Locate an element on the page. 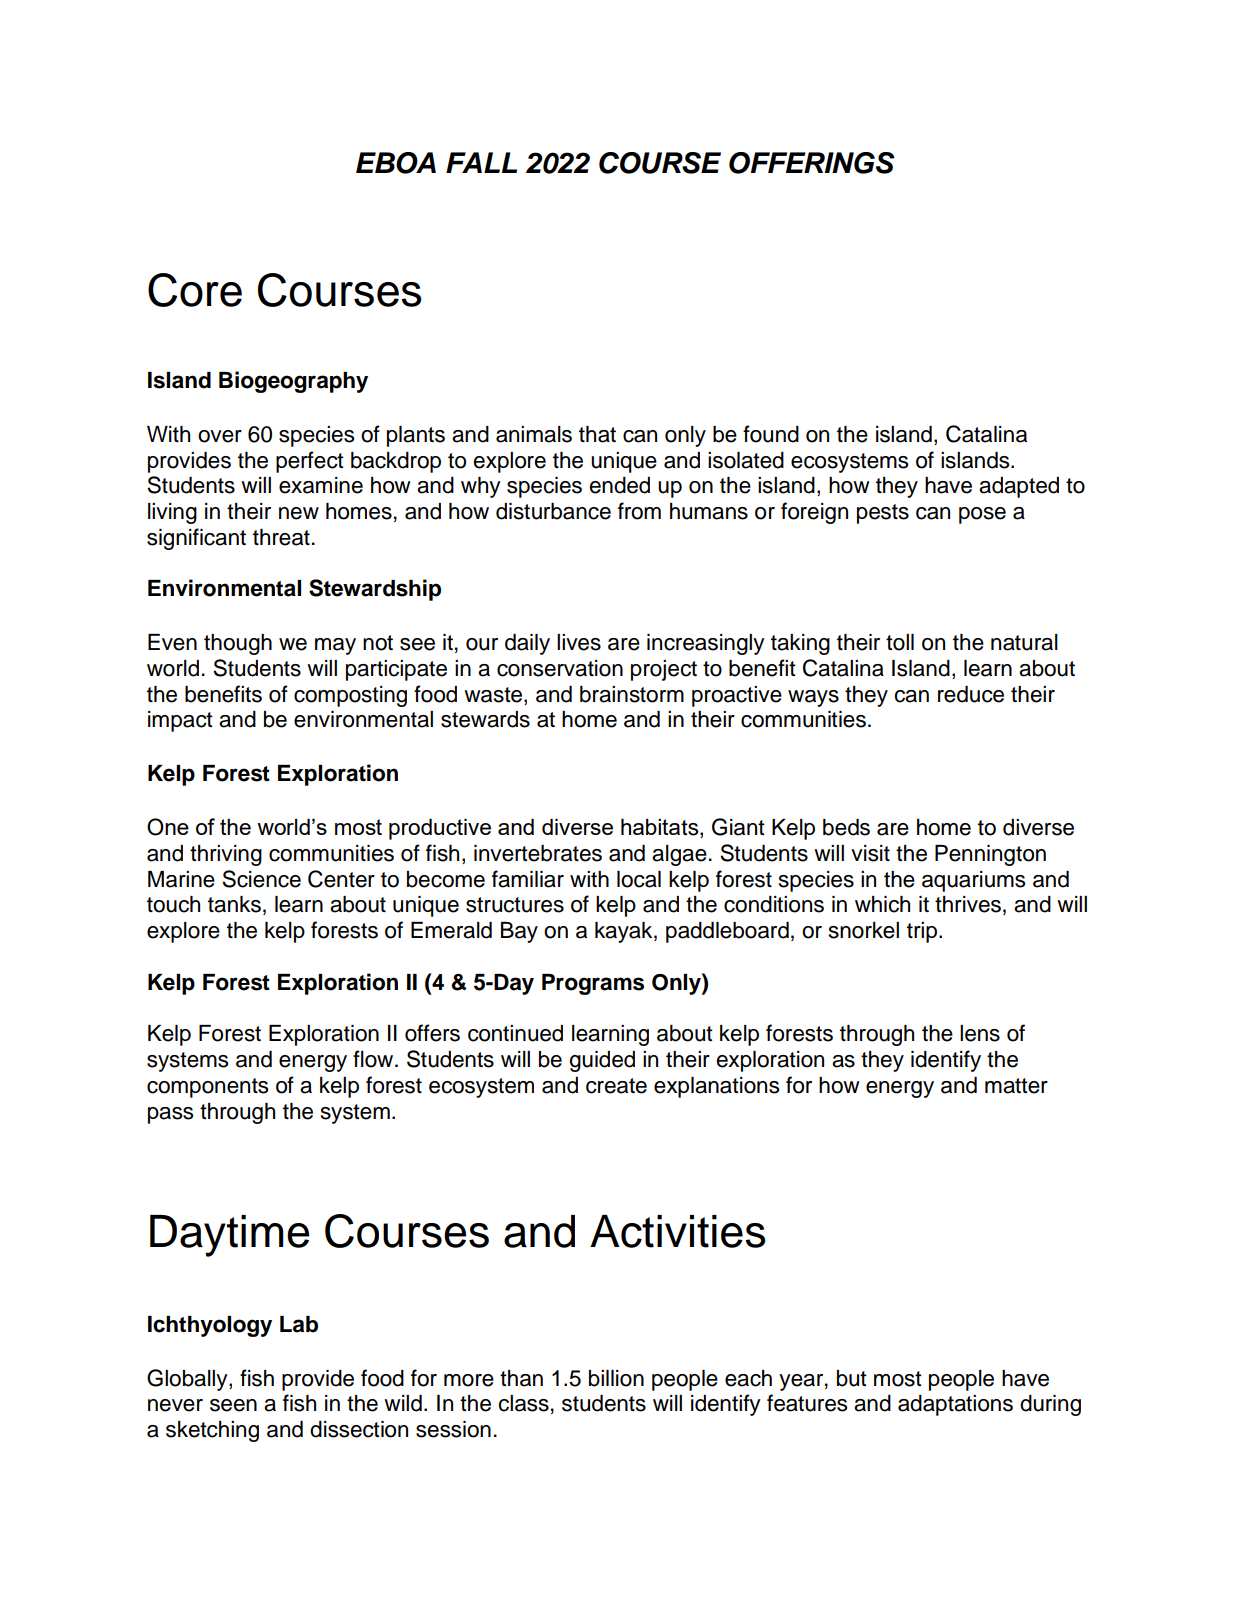 The width and height of the document is (1247, 1613). FALL is located at coordinates (481, 162).
